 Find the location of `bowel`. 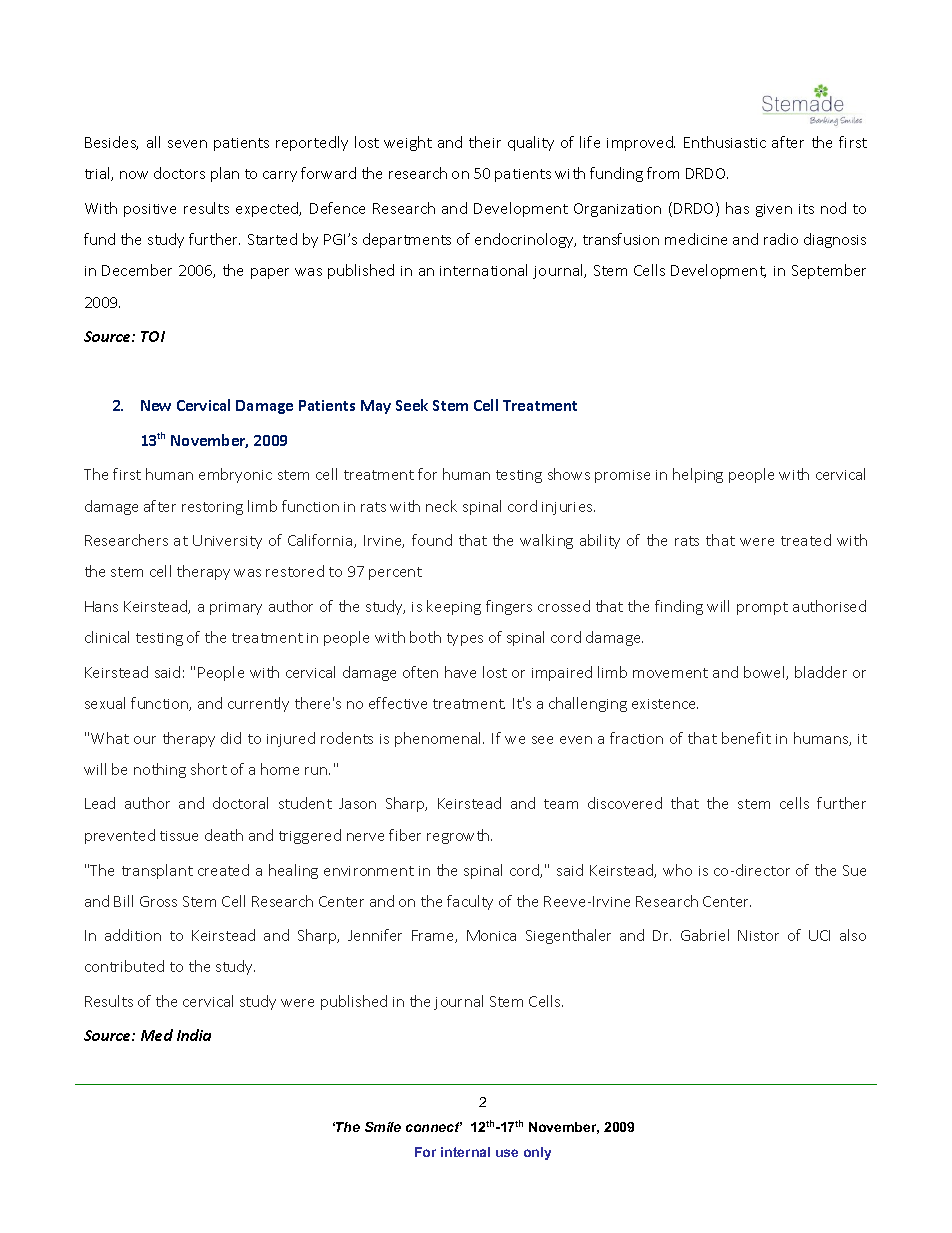

bowel is located at coordinates (765, 673).
